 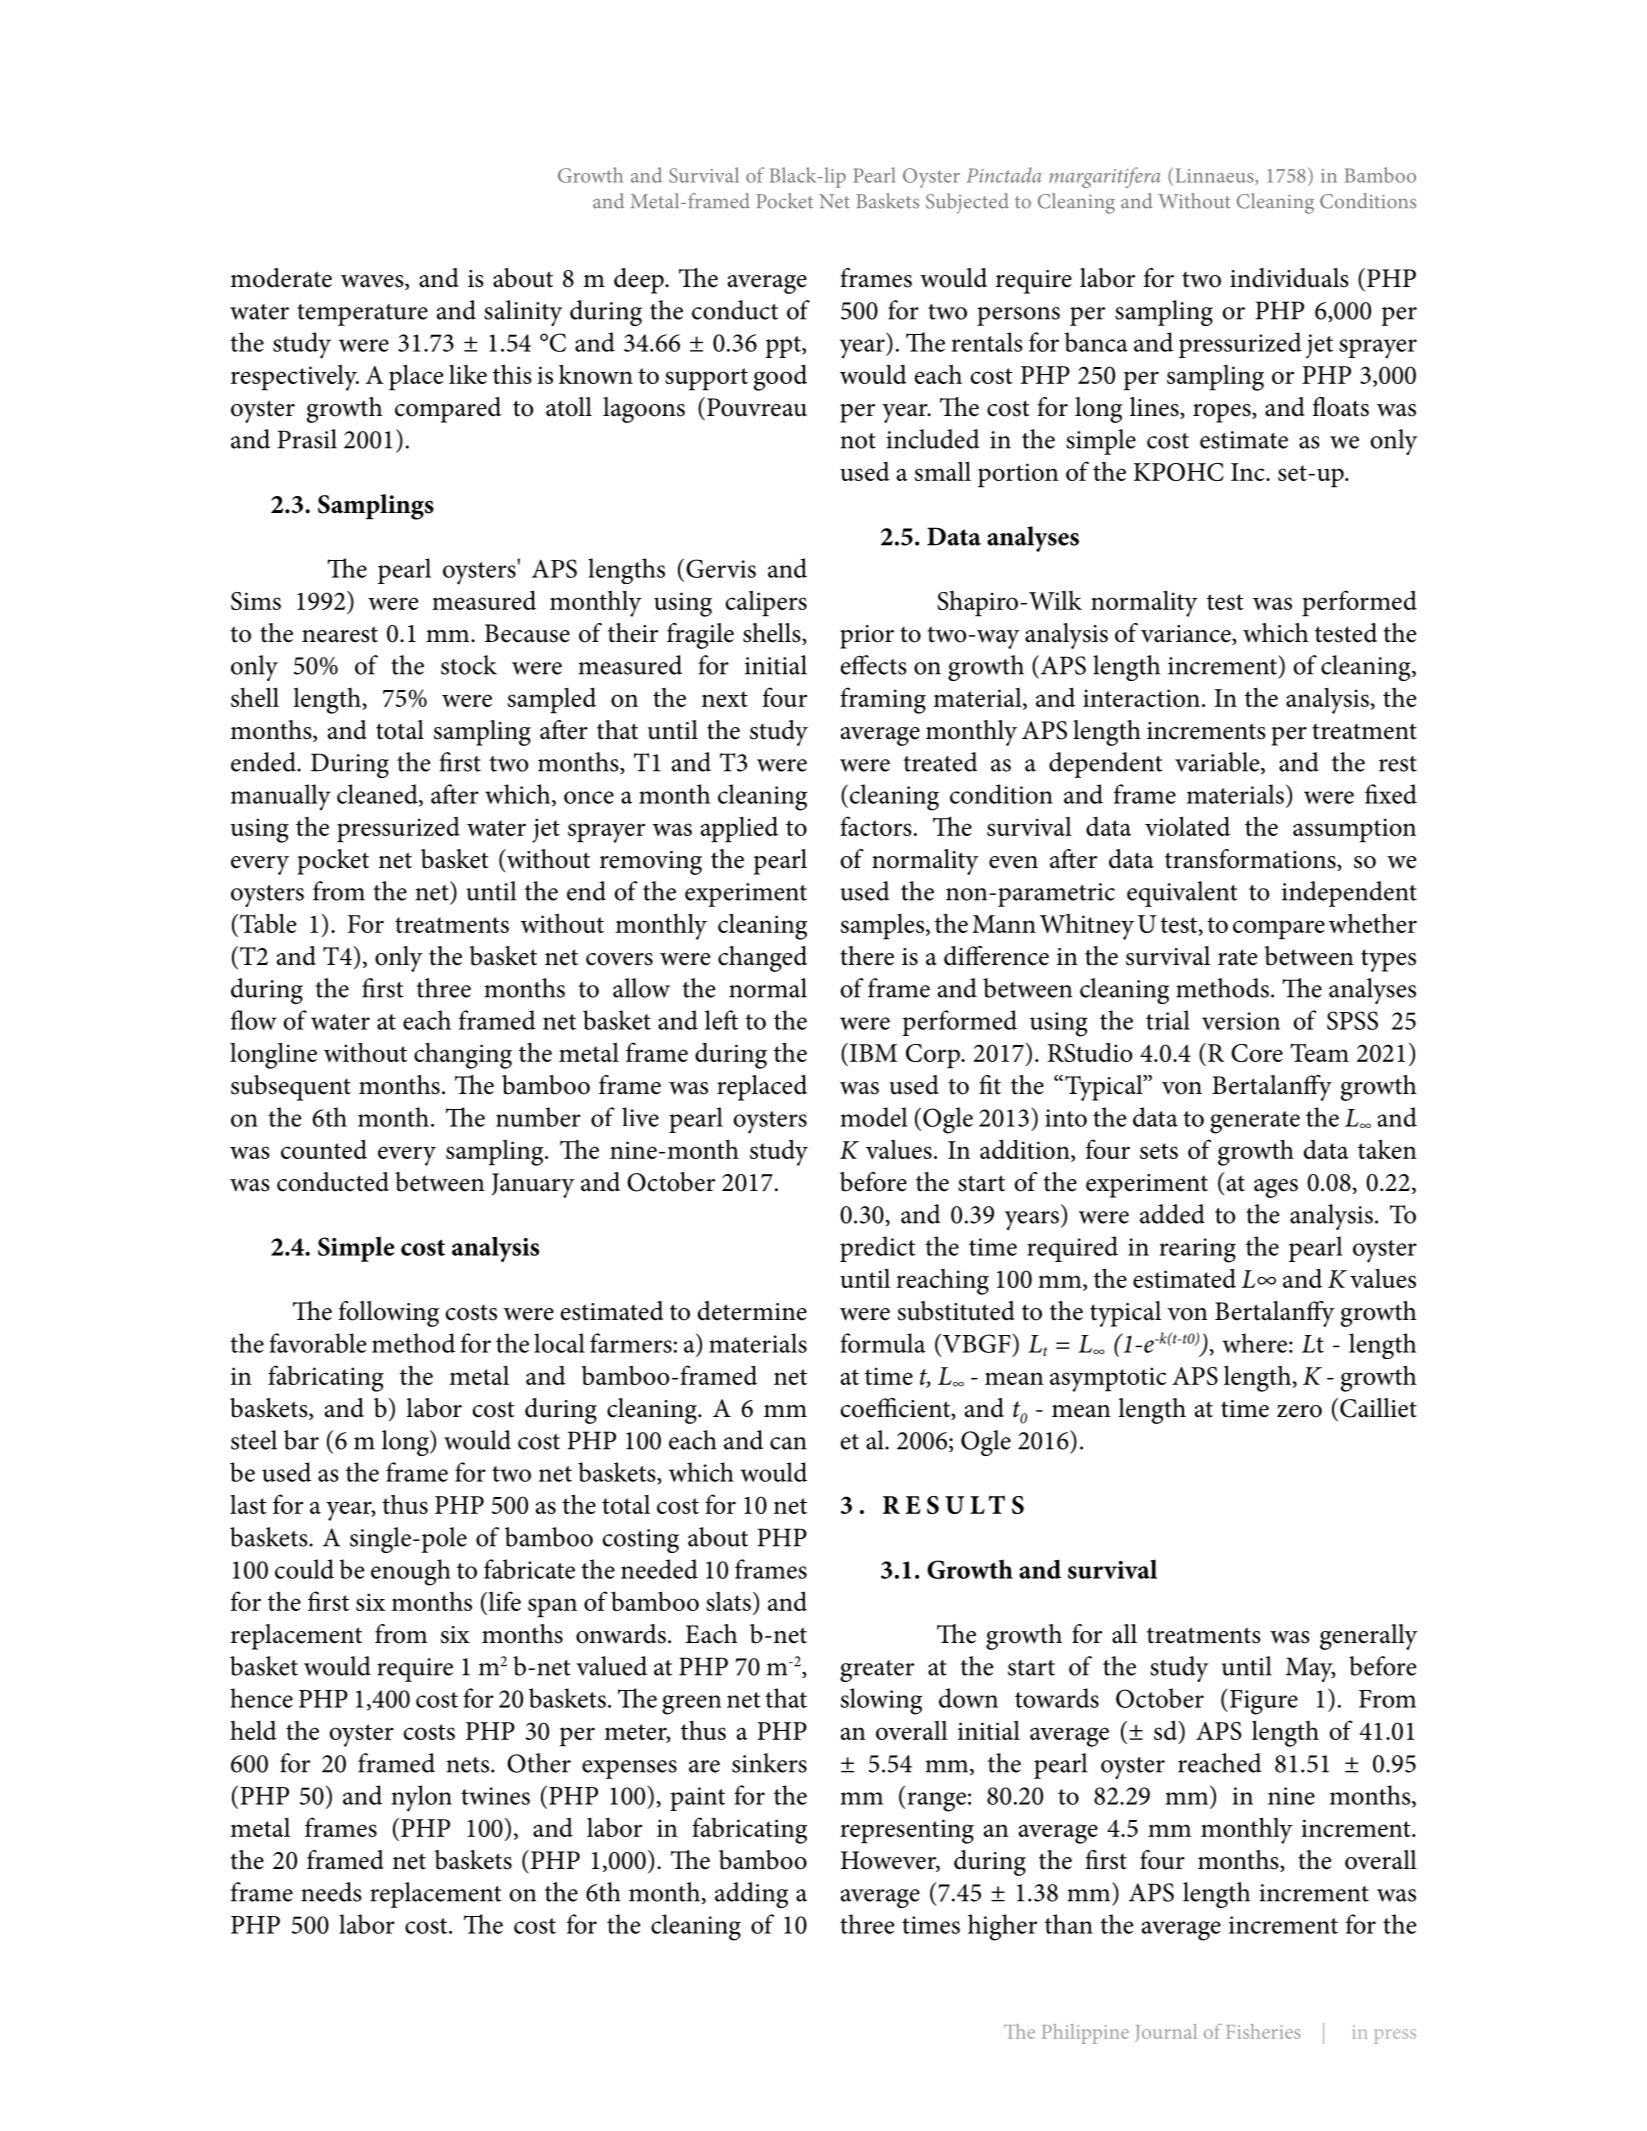 What do you see at coordinates (1289, 278) in the screenshot?
I see `individuals` at bounding box center [1289, 278].
